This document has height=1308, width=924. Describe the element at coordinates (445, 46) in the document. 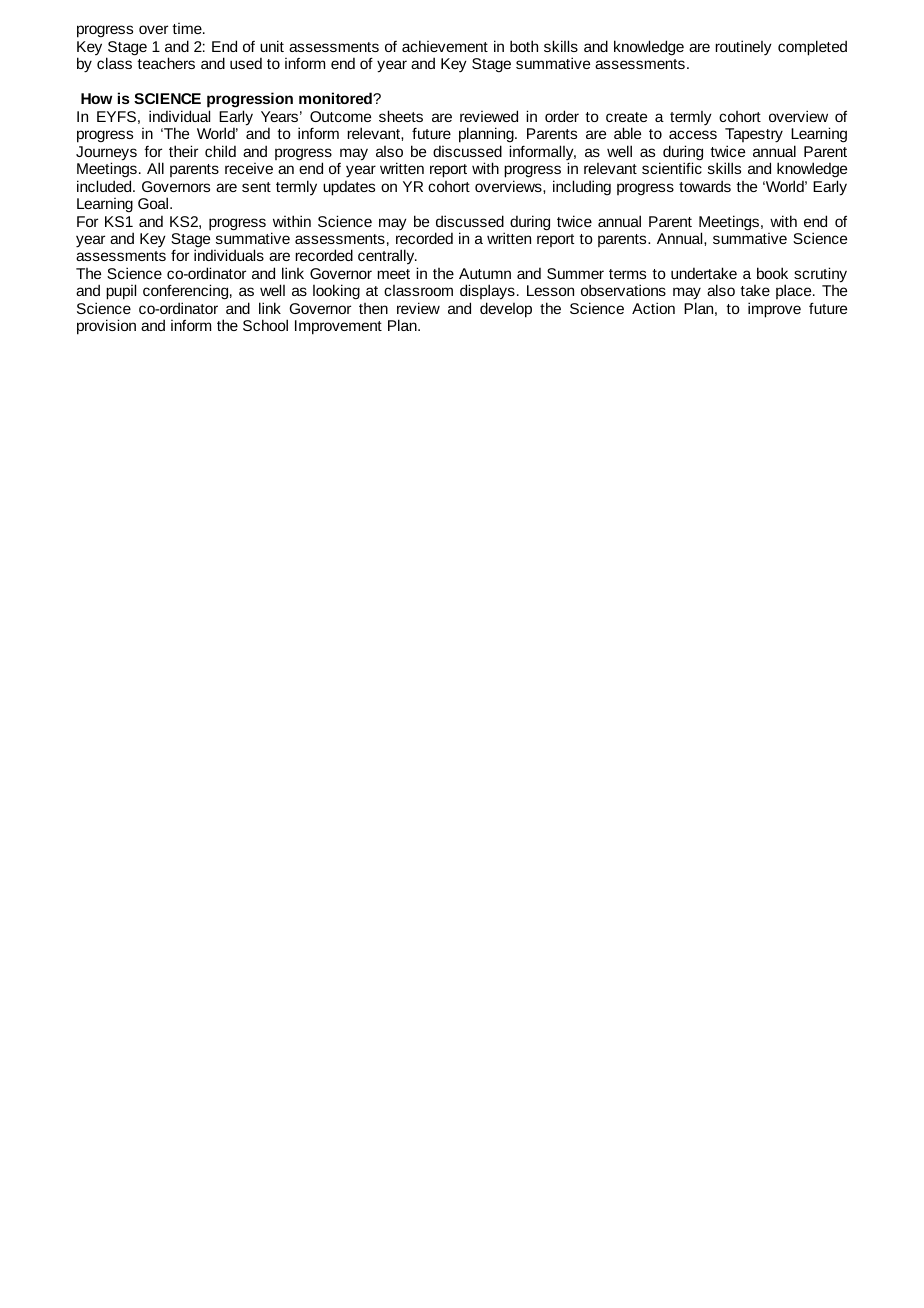

I see `achievement` at that location.
